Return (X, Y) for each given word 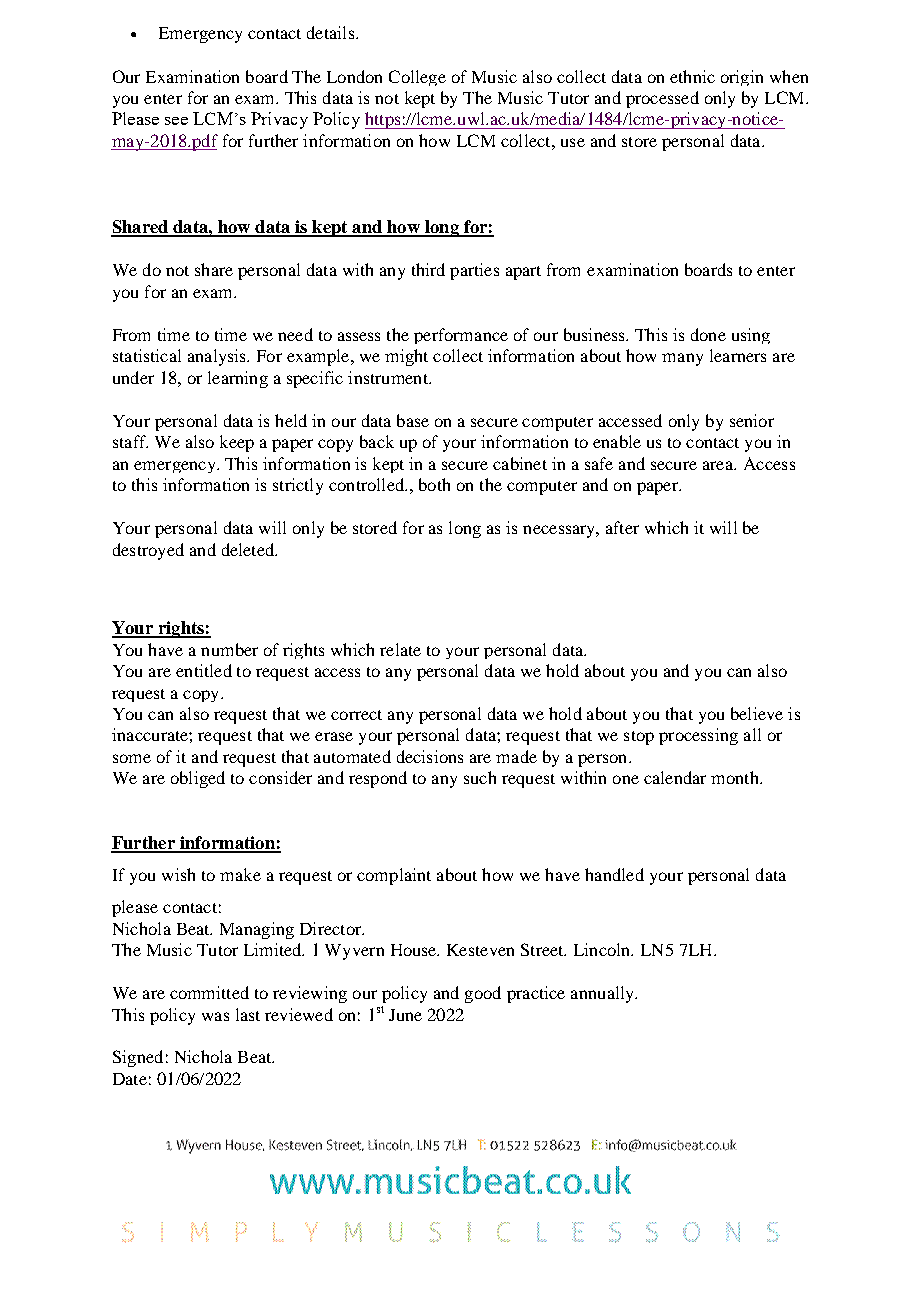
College (417, 78)
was (215, 1016)
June (405, 1015)
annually (603, 994)
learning (238, 379)
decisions (430, 756)
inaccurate (151, 734)
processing (698, 736)
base (413, 420)
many (682, 359)
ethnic (692, 76)
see (176, 121)
